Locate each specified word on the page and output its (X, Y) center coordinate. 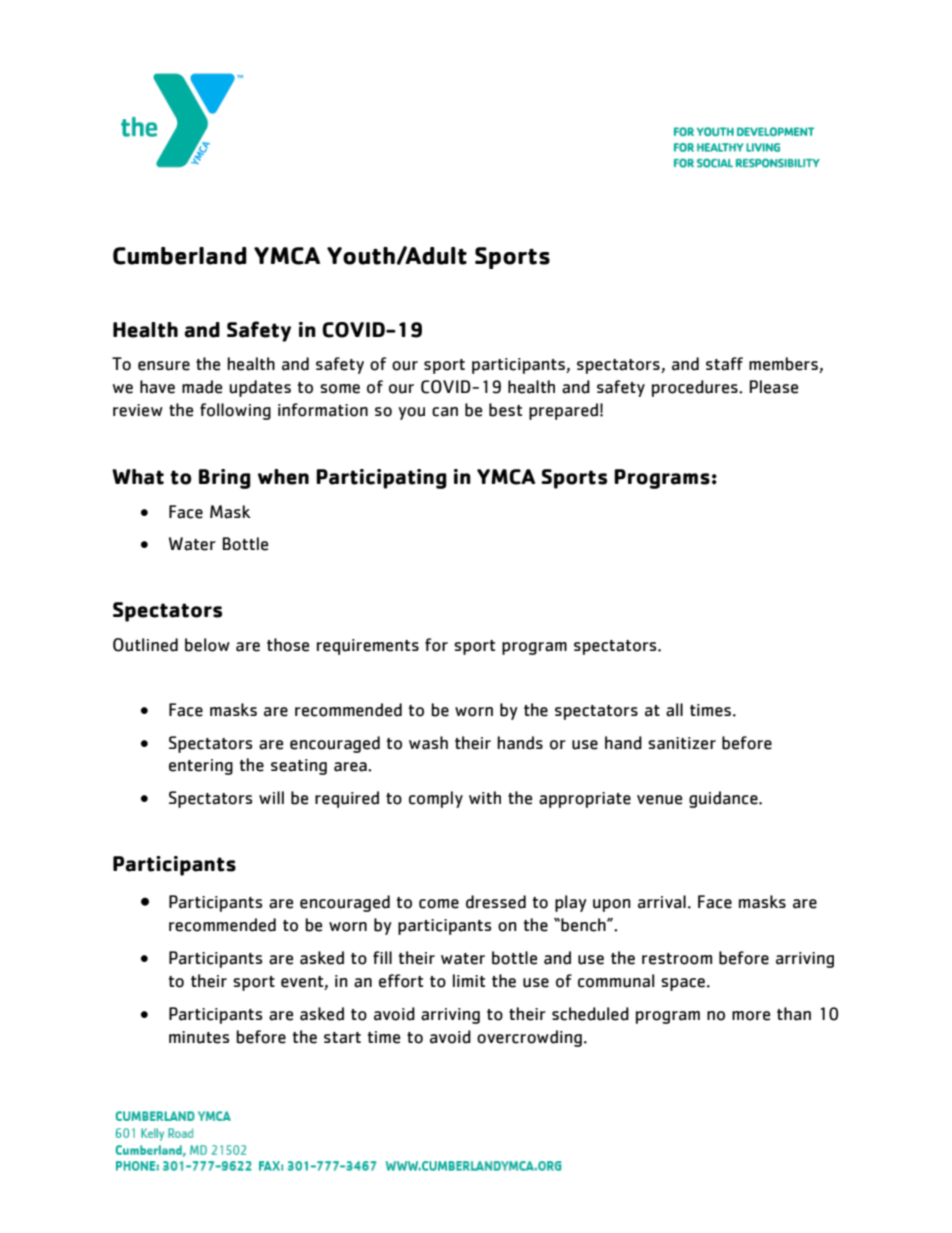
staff (724, 364)
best (505, 410)
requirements (368, 647)
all (674, 710)
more (751, 1016)
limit (469, 980)
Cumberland (180, 256)
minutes (199, 1037)
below (207, 645)
